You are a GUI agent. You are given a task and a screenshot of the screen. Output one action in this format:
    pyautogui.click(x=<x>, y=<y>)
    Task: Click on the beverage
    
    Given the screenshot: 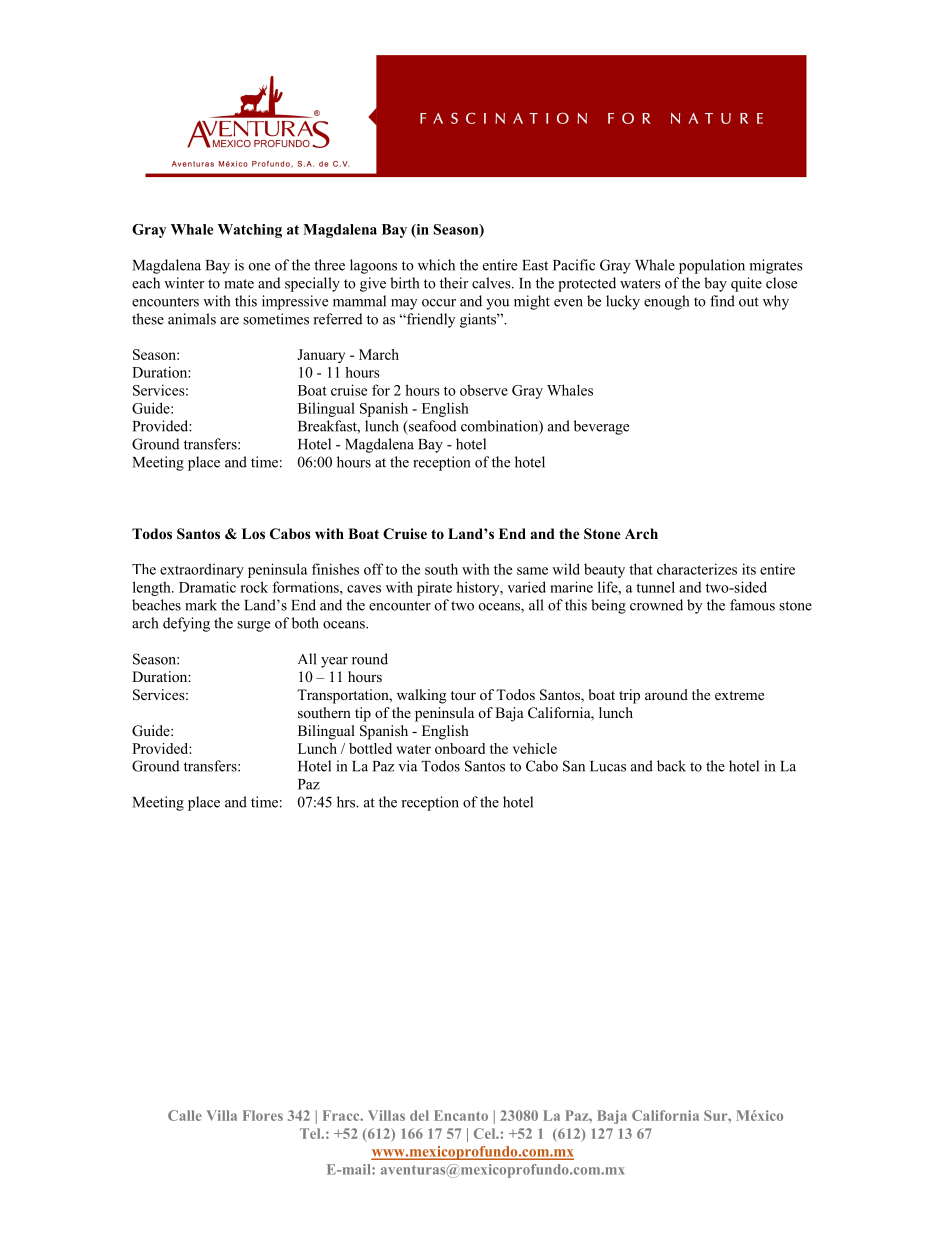 What is the action you would take?
    pyautogui.click(x=601, y=427)
